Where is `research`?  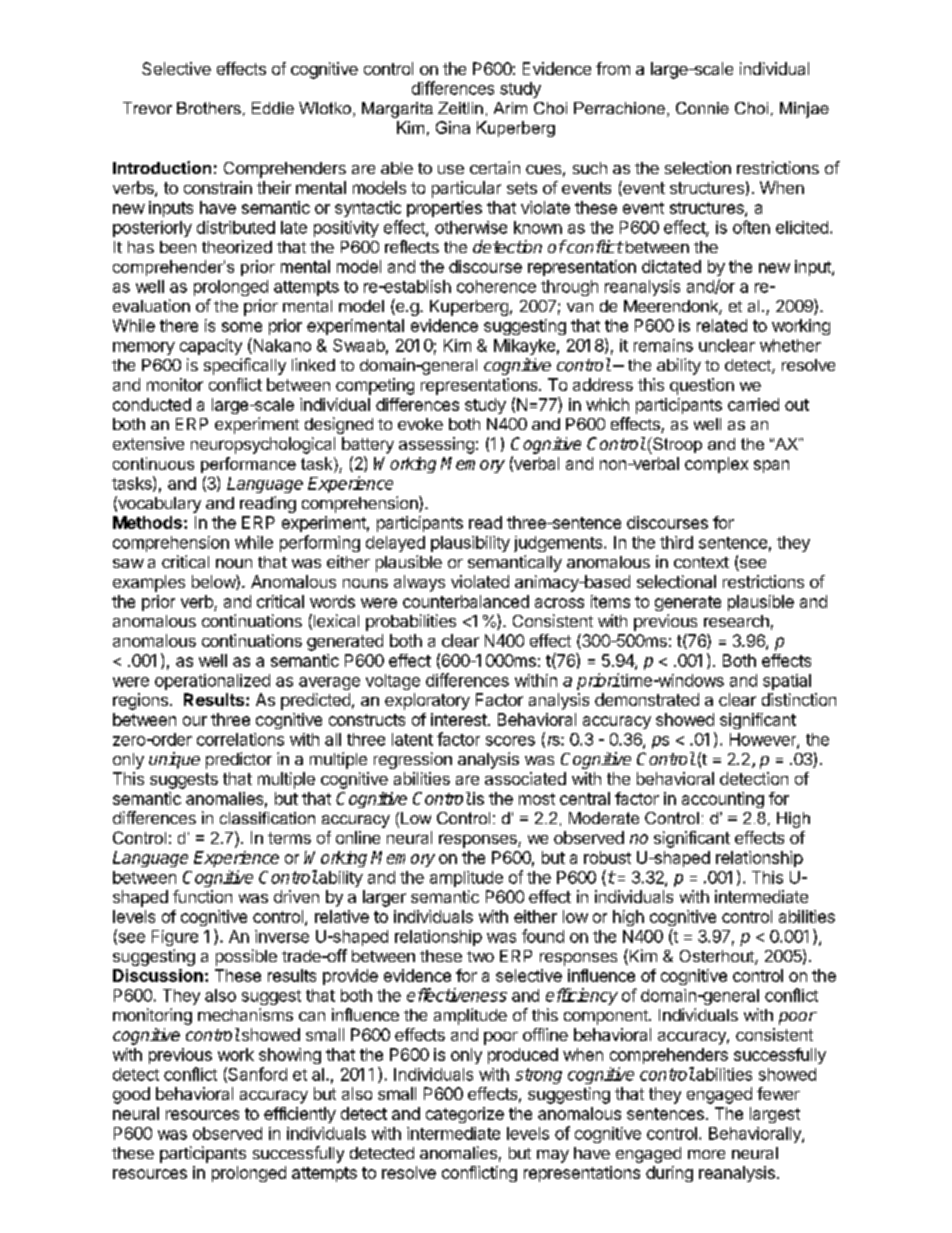
research is located at coordinates (736, 621).
